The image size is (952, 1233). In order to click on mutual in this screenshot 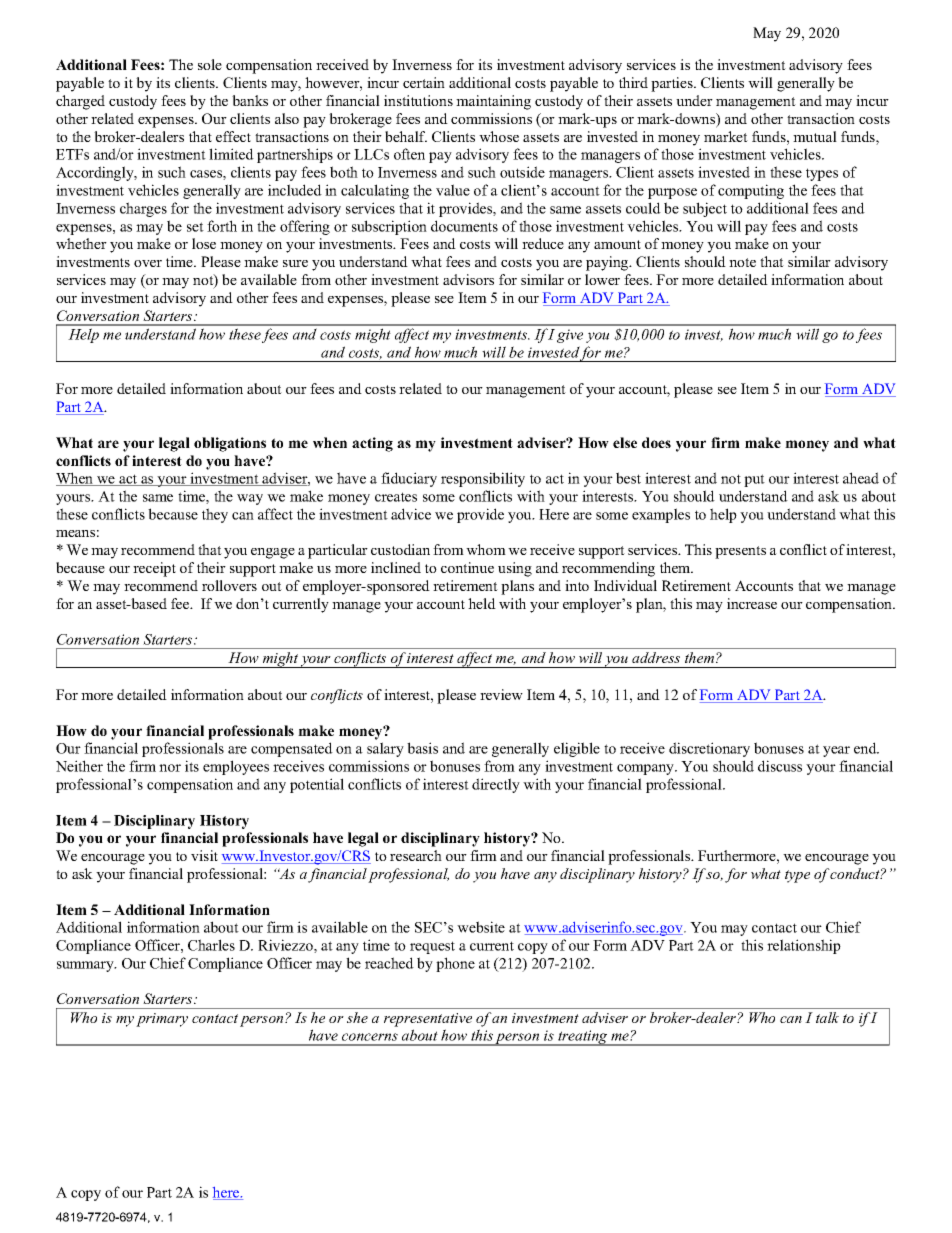, I will do `click(815, 136)`.
